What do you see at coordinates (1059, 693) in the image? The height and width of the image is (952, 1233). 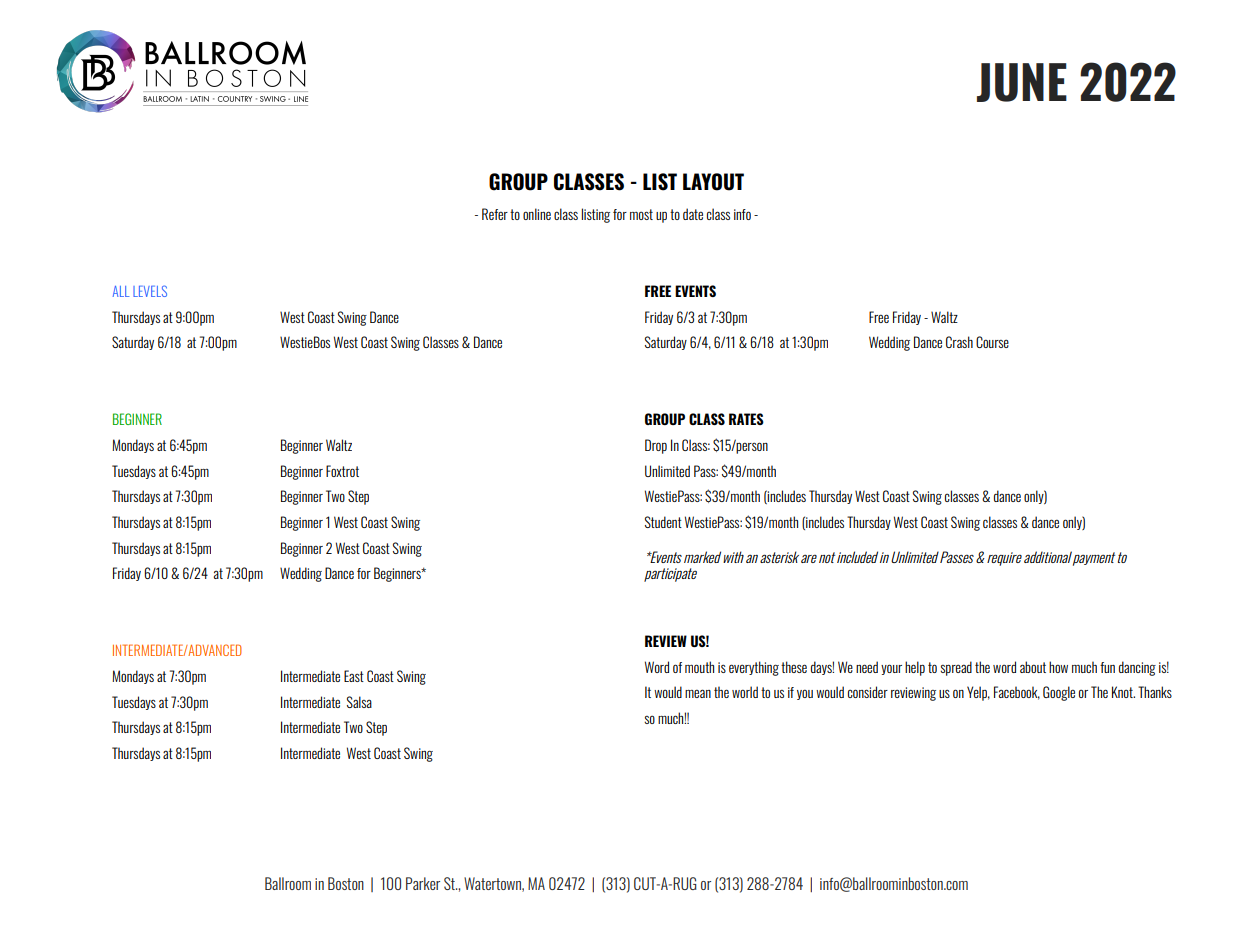 I see `Google` at bounding box center [1059, 693].
